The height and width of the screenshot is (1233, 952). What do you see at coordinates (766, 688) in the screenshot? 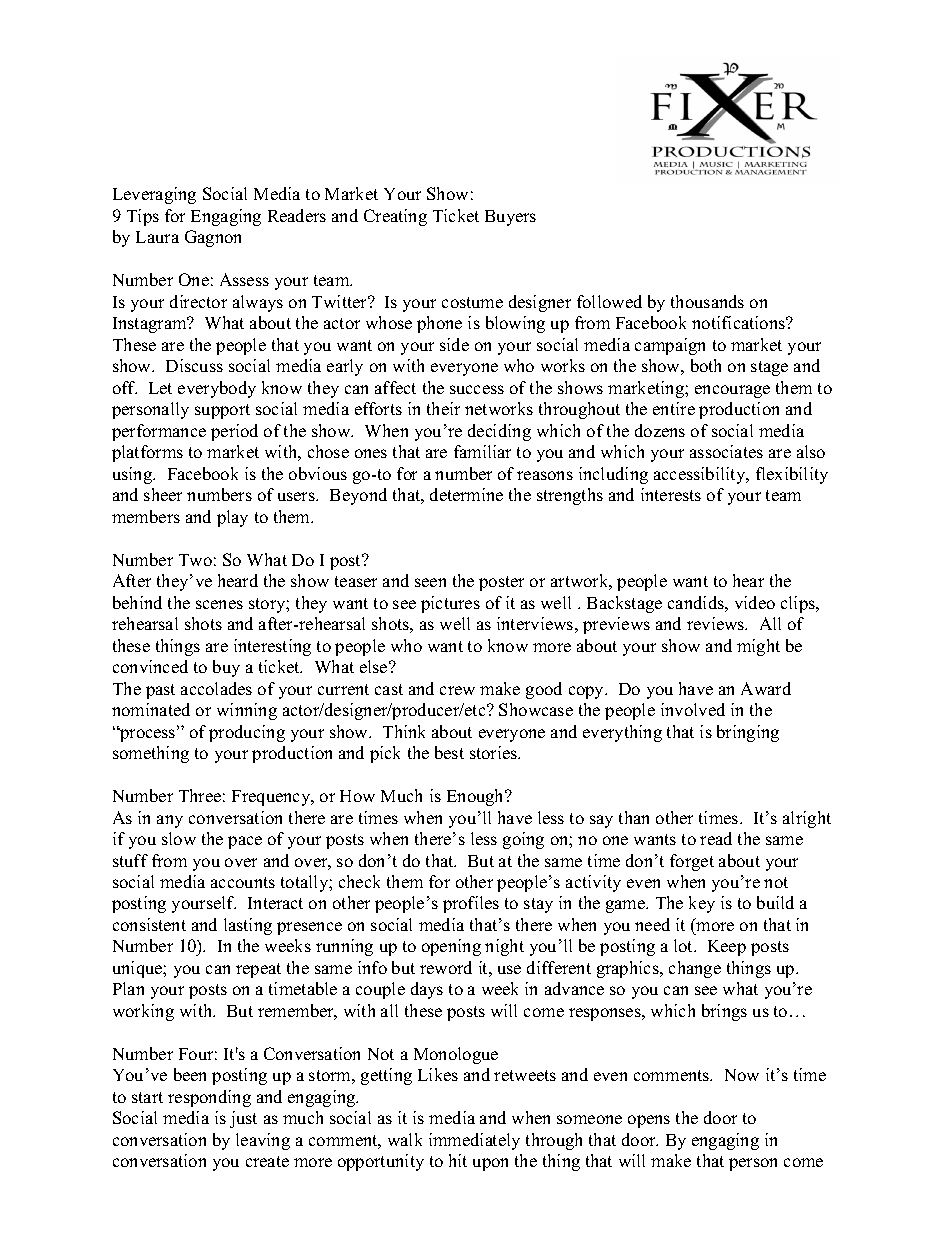
I see `Award` at bounding box center [766, 688].
